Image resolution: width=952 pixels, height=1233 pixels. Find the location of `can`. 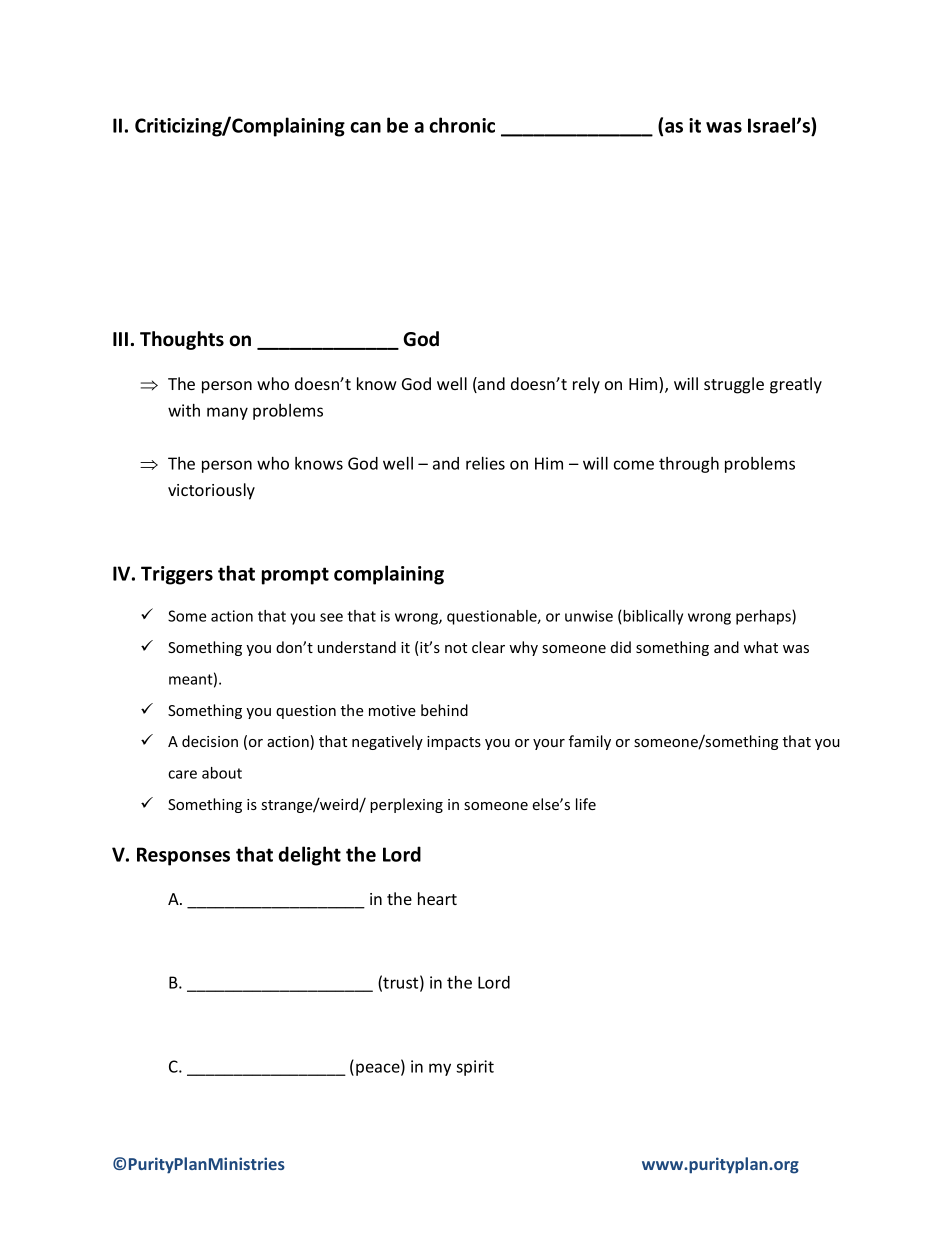

can is located at coordinates (365, 127).
